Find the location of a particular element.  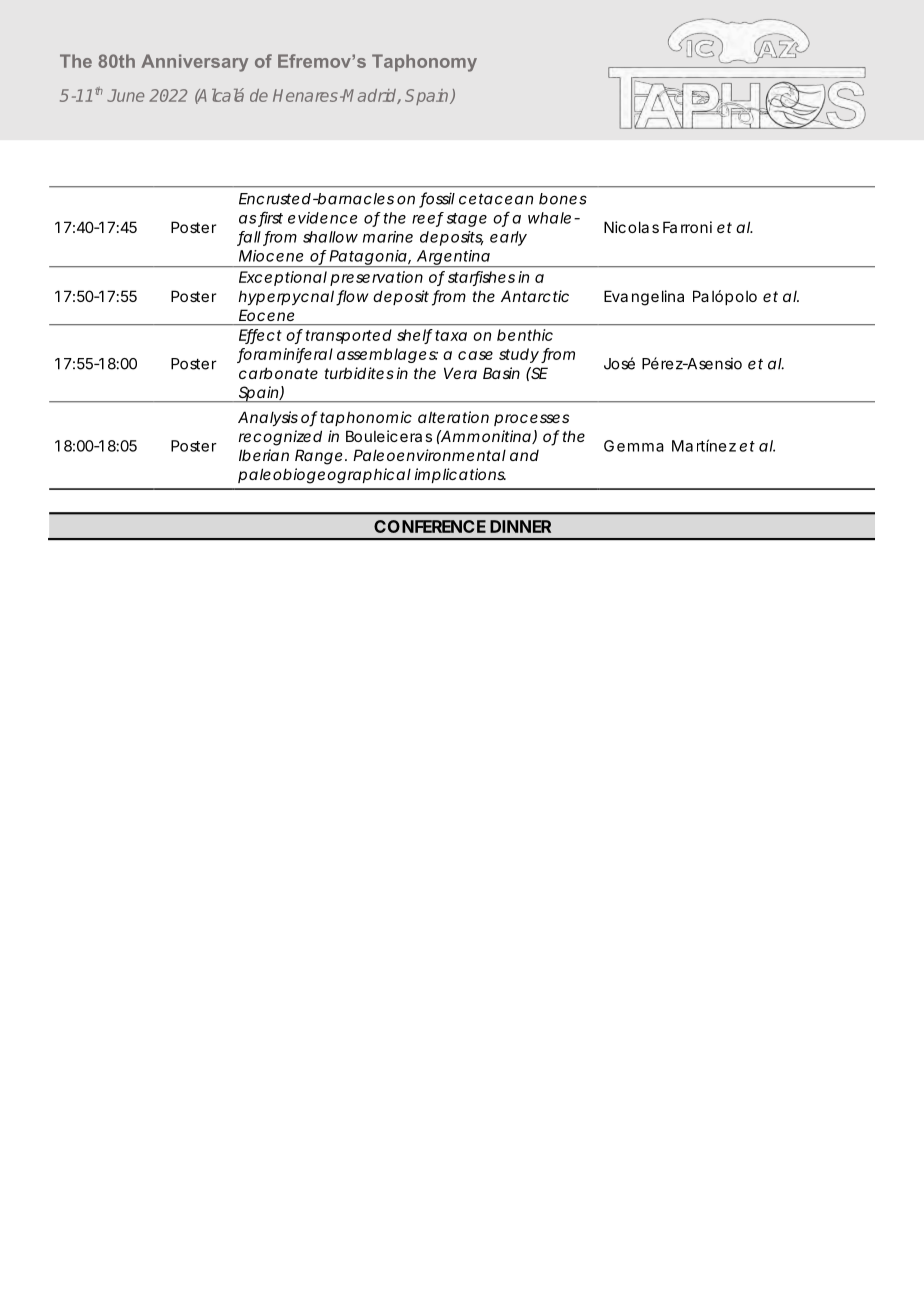

Anniversary is located at coordinates (194, 63).
